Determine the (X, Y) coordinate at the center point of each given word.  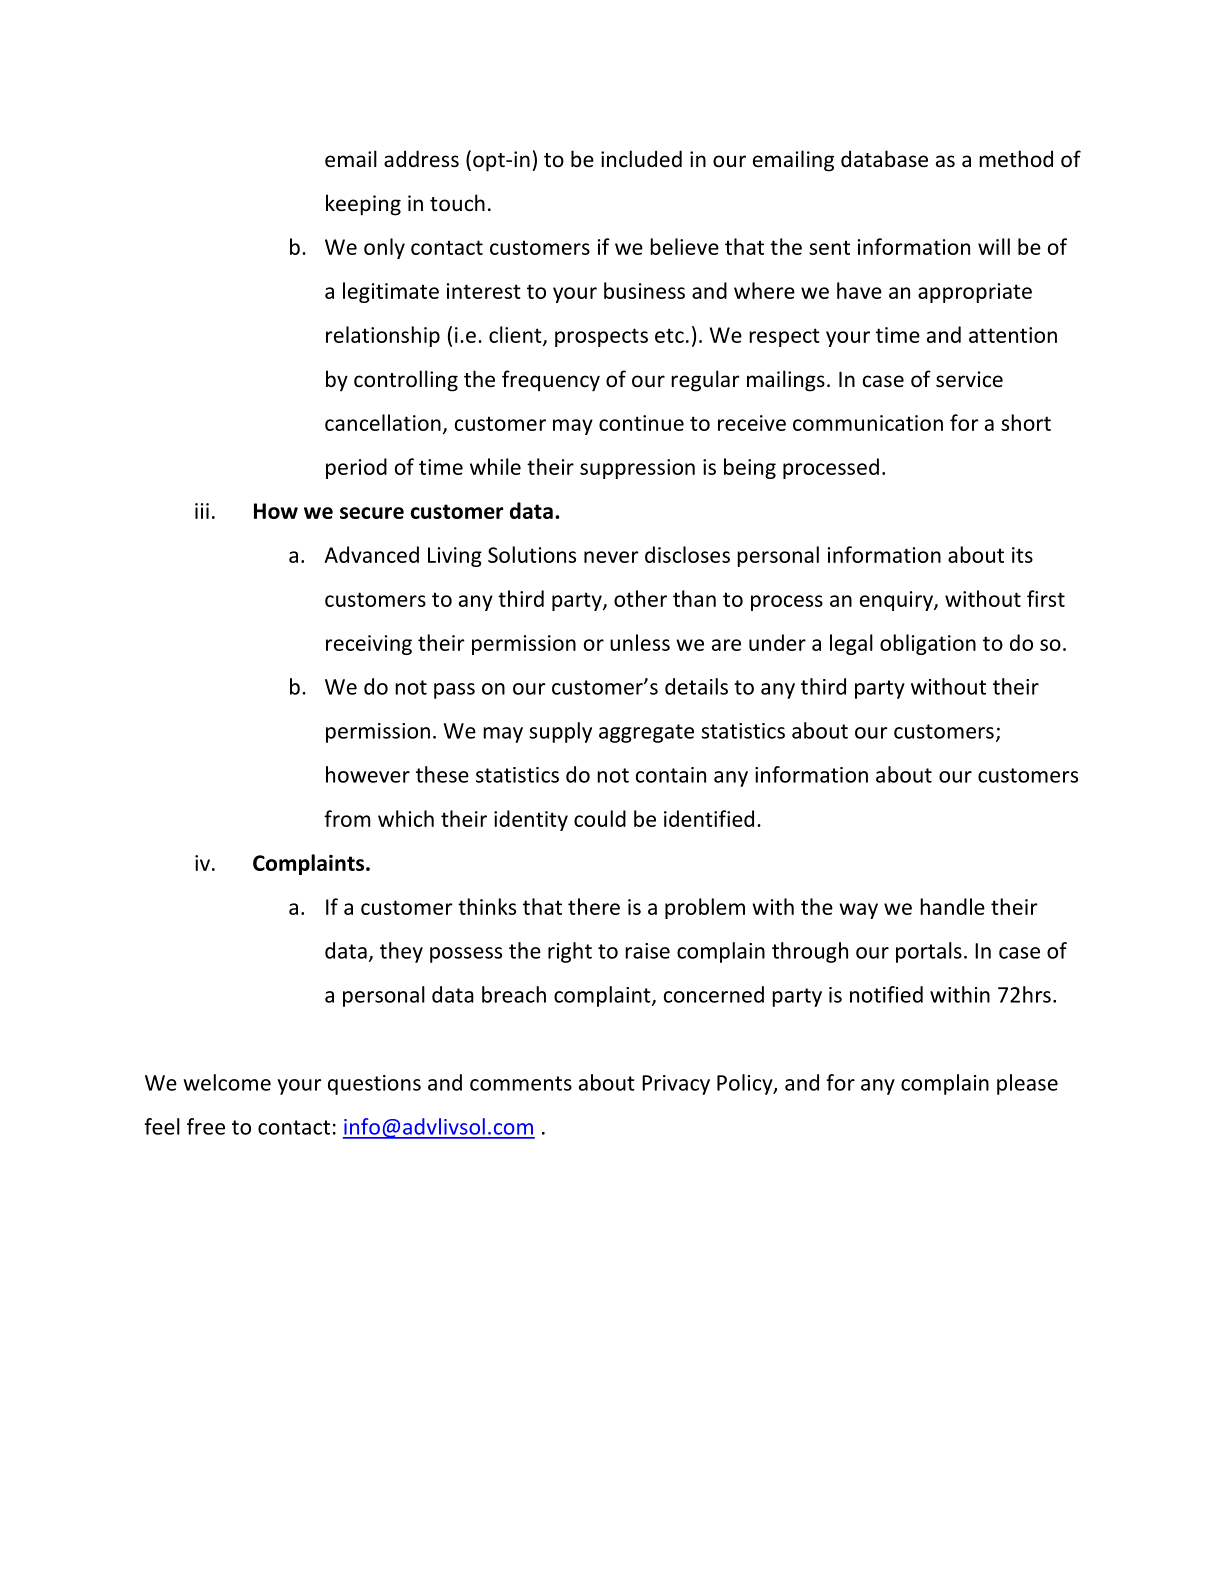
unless (640, 642)
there (594, 906)
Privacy (676, 1085)
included (641, 159)
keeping (363, 205)
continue (641, 423)
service (969, 379)
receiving (369, 645)
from (347, 818)
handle (952, 906)
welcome (227, 1082)
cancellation (383, 422)
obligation (928, 644)
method (1016, 159)
